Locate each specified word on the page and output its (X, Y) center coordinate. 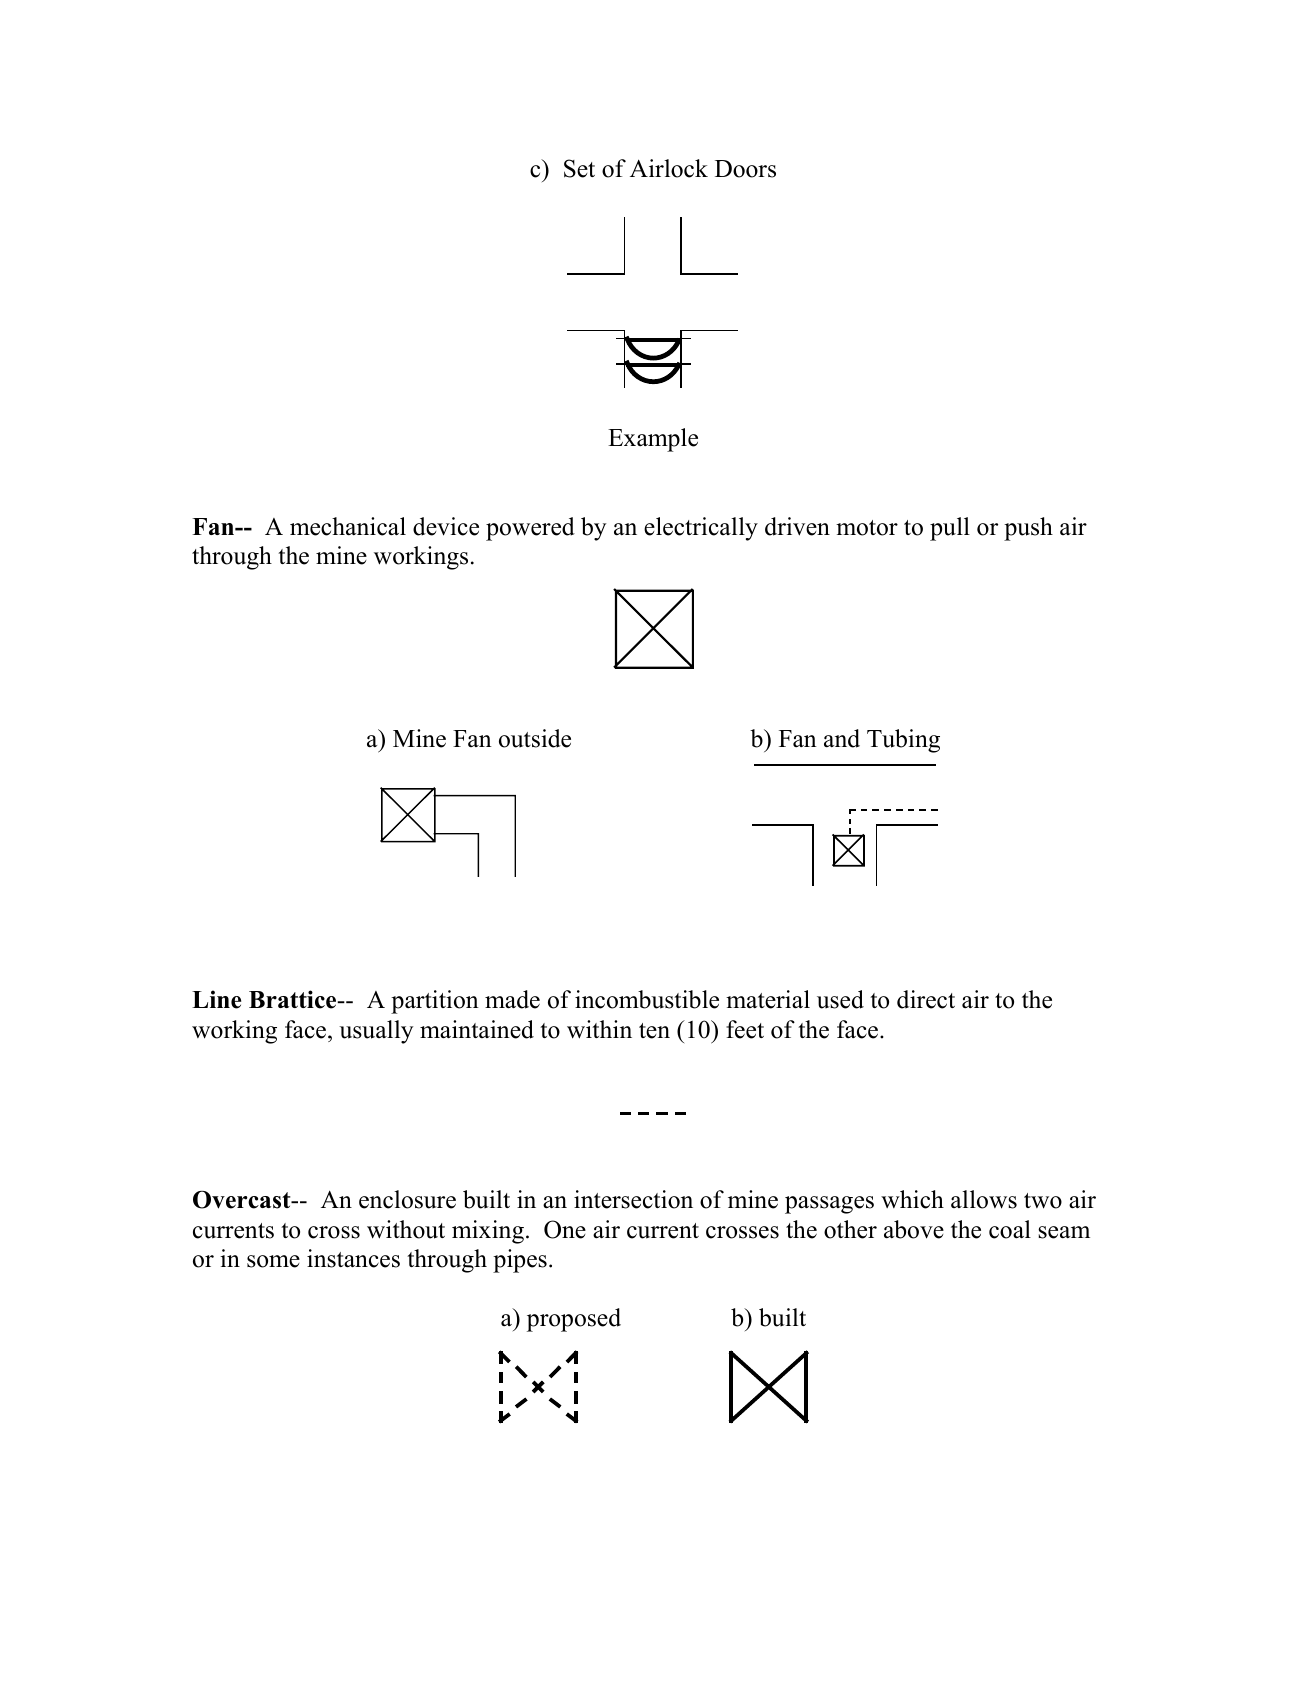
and (842, 738)
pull (950, 529)
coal (1010, 1229)
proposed (574, 1320)
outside (535, 738)
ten (654, 1031)
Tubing (903, 741)
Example (653, 440)
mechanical (348, 526)
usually (376, 1032)
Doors (745, 169)
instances (353, 1258)
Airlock (669, 168)
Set (579, 168)
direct (926, 999)
